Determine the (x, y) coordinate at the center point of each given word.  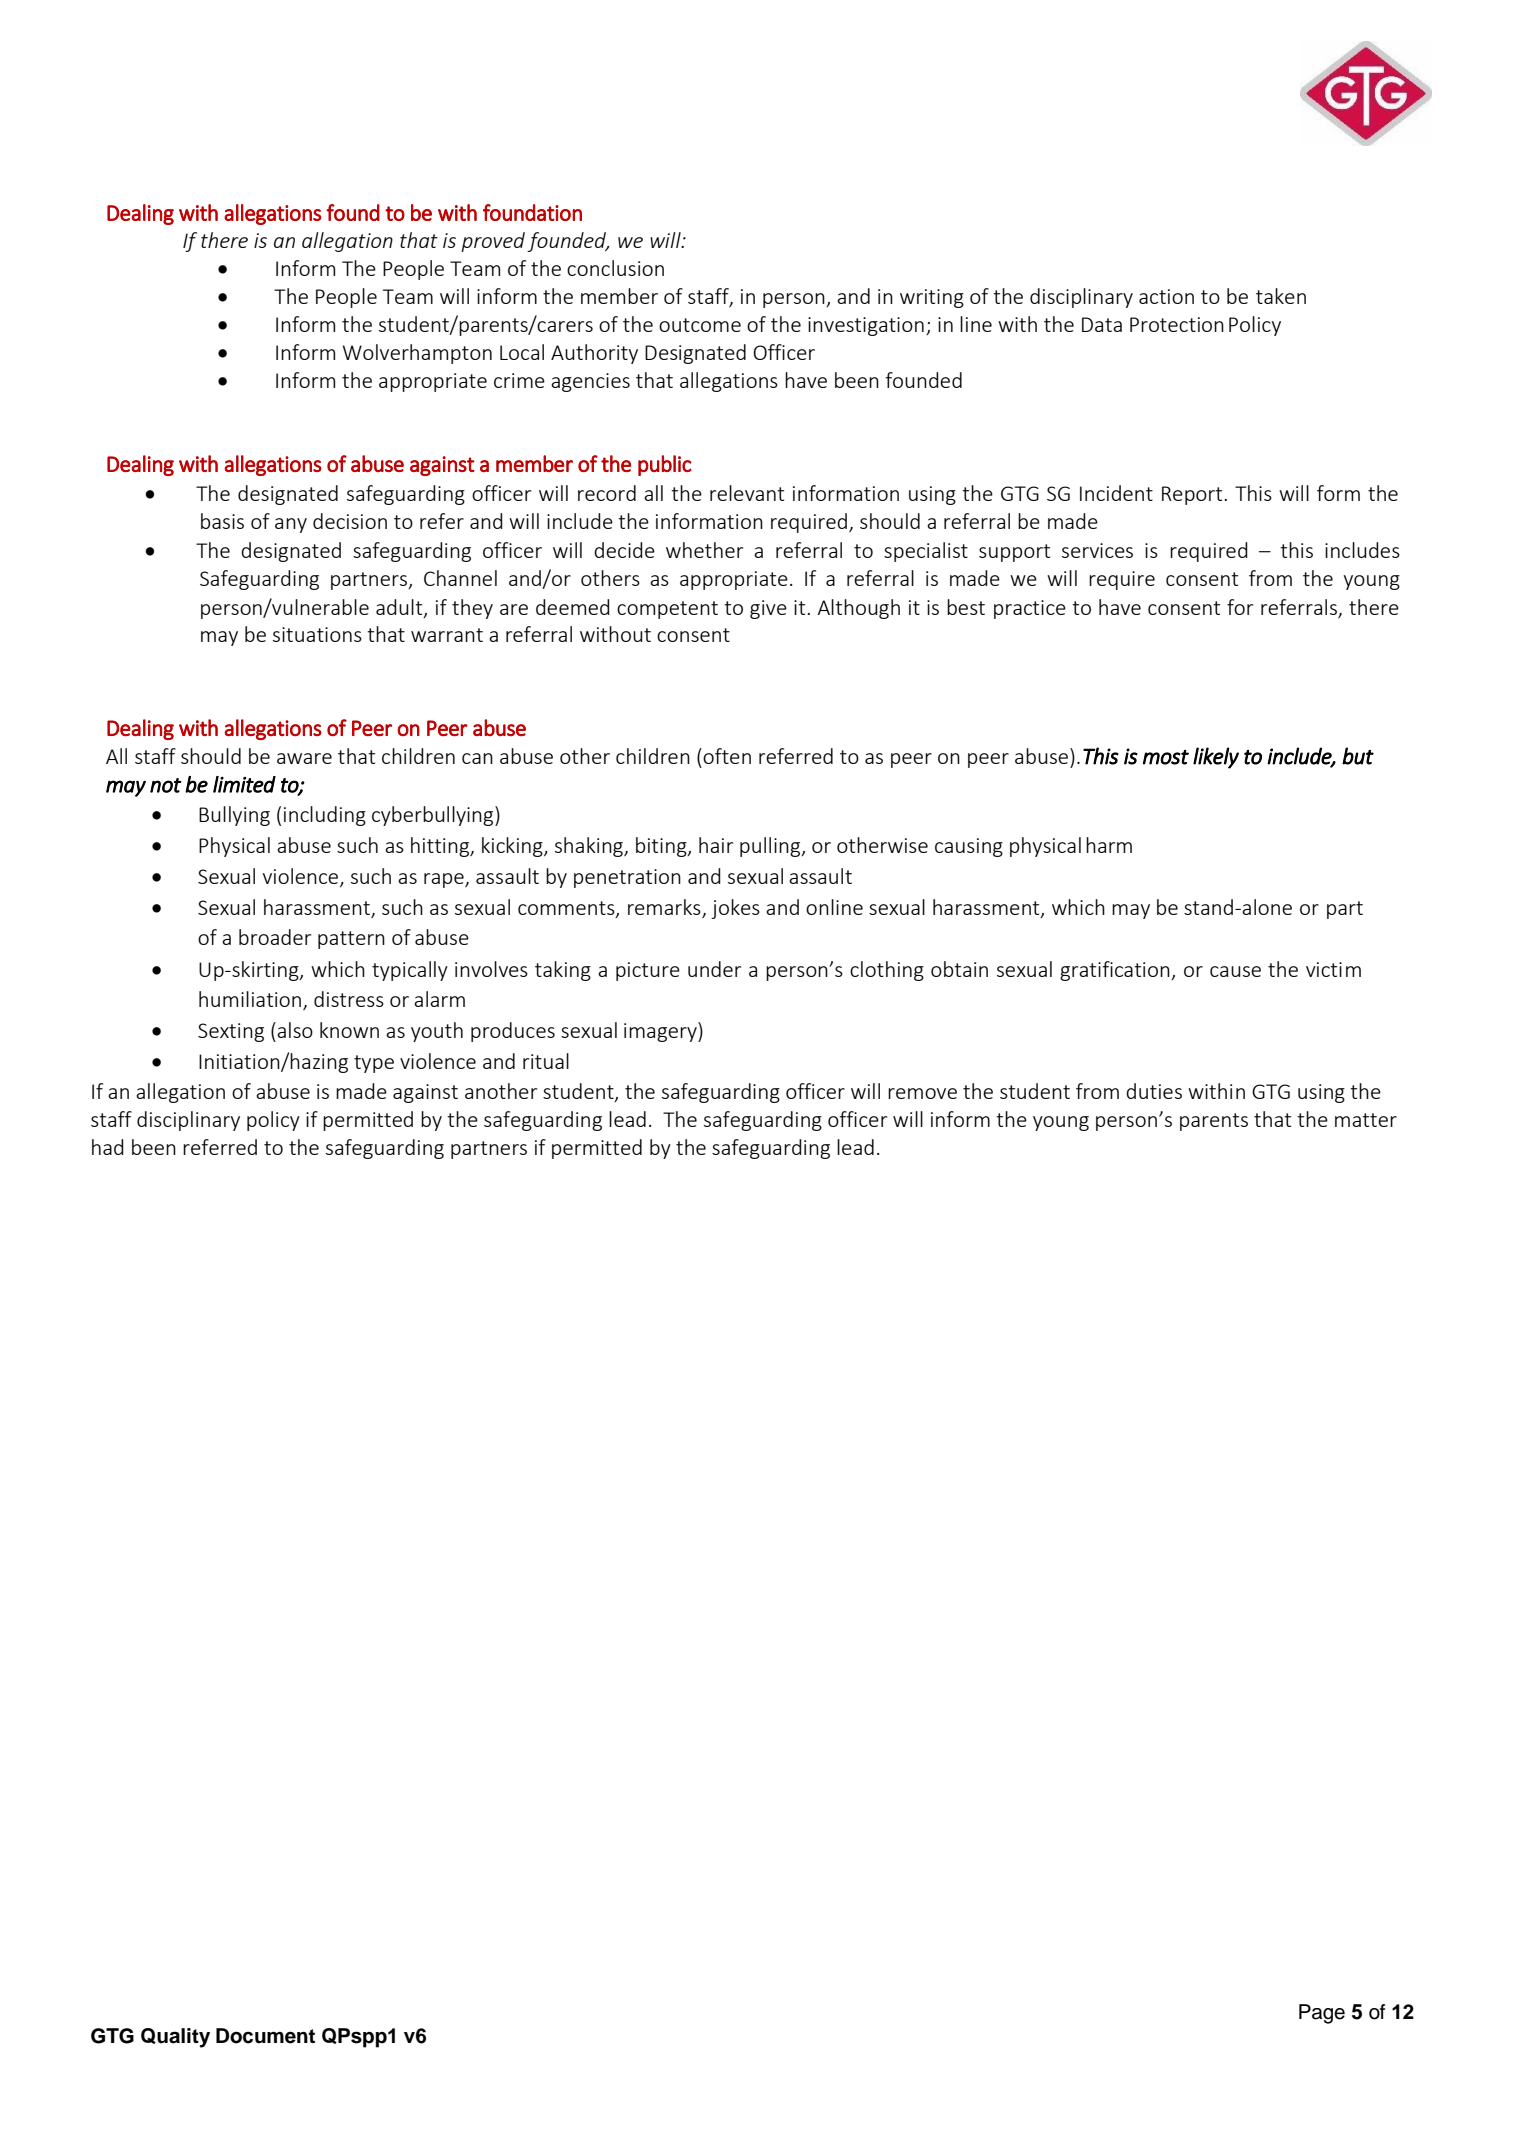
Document (265, 2036)
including (325, 816)
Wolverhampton (417, 354)
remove (922, 1093)
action (1166, 296)
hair (716, 845)
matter (1366, 1120)
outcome (700, 325)
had (108, 1147)
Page (1322, 2014)
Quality (175, 2038)
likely (1216, 758)
